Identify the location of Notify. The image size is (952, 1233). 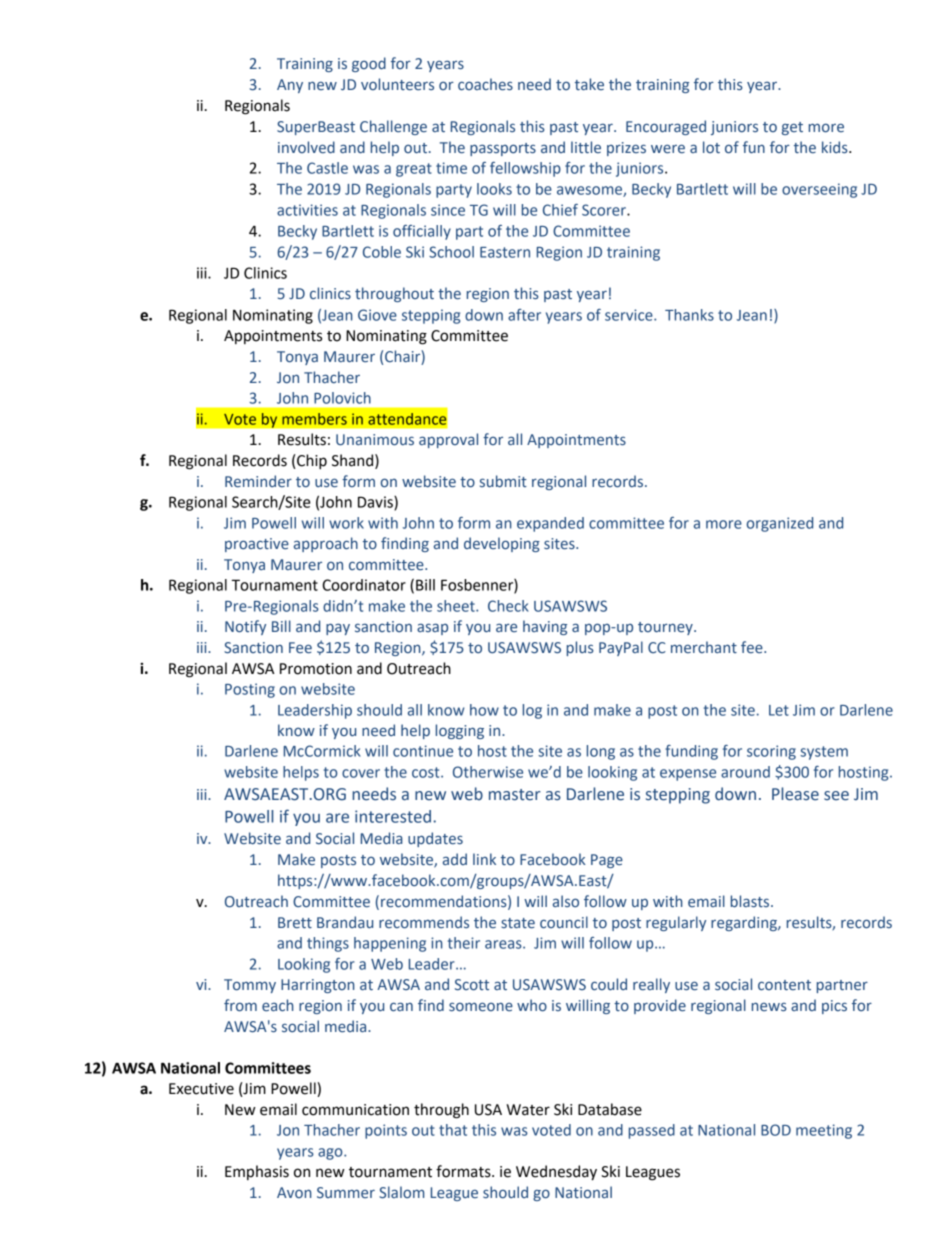
(245, 627).
